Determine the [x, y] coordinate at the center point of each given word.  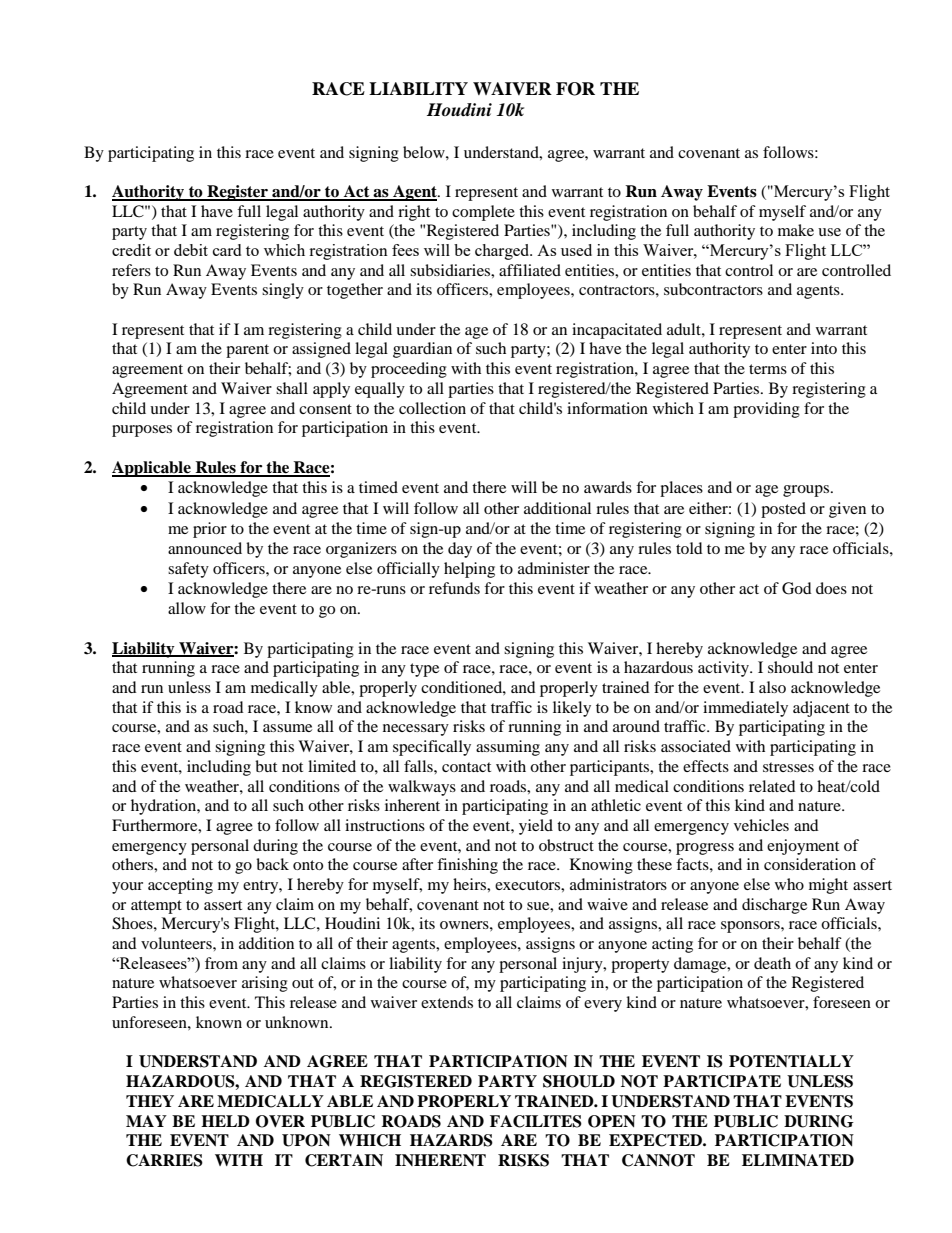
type [424, 670]
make [796, 230]
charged [503, 252]
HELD [225, 1121]
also [772, 687]
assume [287, 728]
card [227, 250]
